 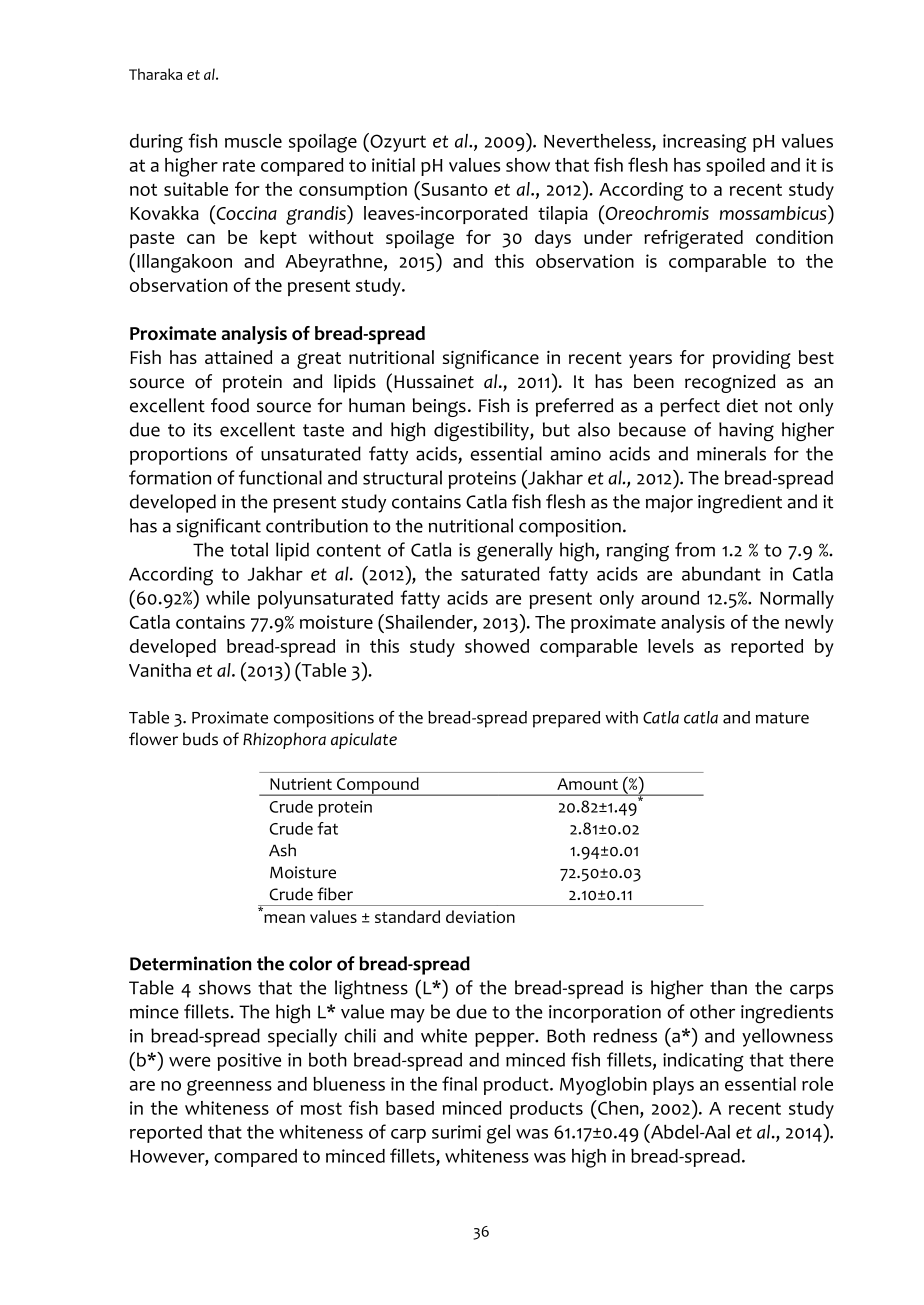 I want to click on generally, so click(x=515, y=552).
